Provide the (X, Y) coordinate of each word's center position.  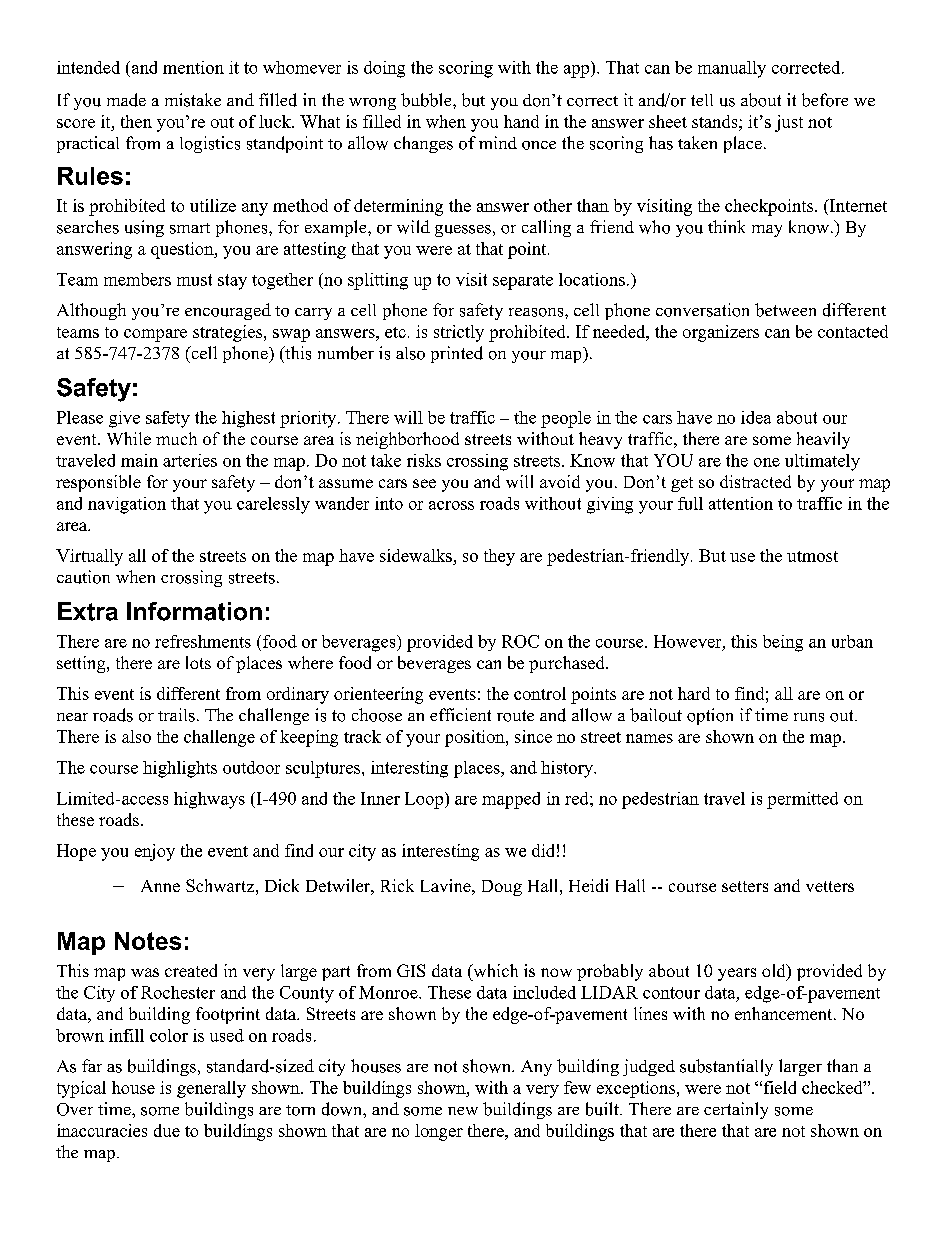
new (463, 1111)
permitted (802, 800)
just (789, 123)
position (476, 738)
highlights (180, 769)
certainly (736, 1110)
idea (756, 417)
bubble (427, 100)
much (176, 438)
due (167, 1130)
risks (424, 460)
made (126, 100)
